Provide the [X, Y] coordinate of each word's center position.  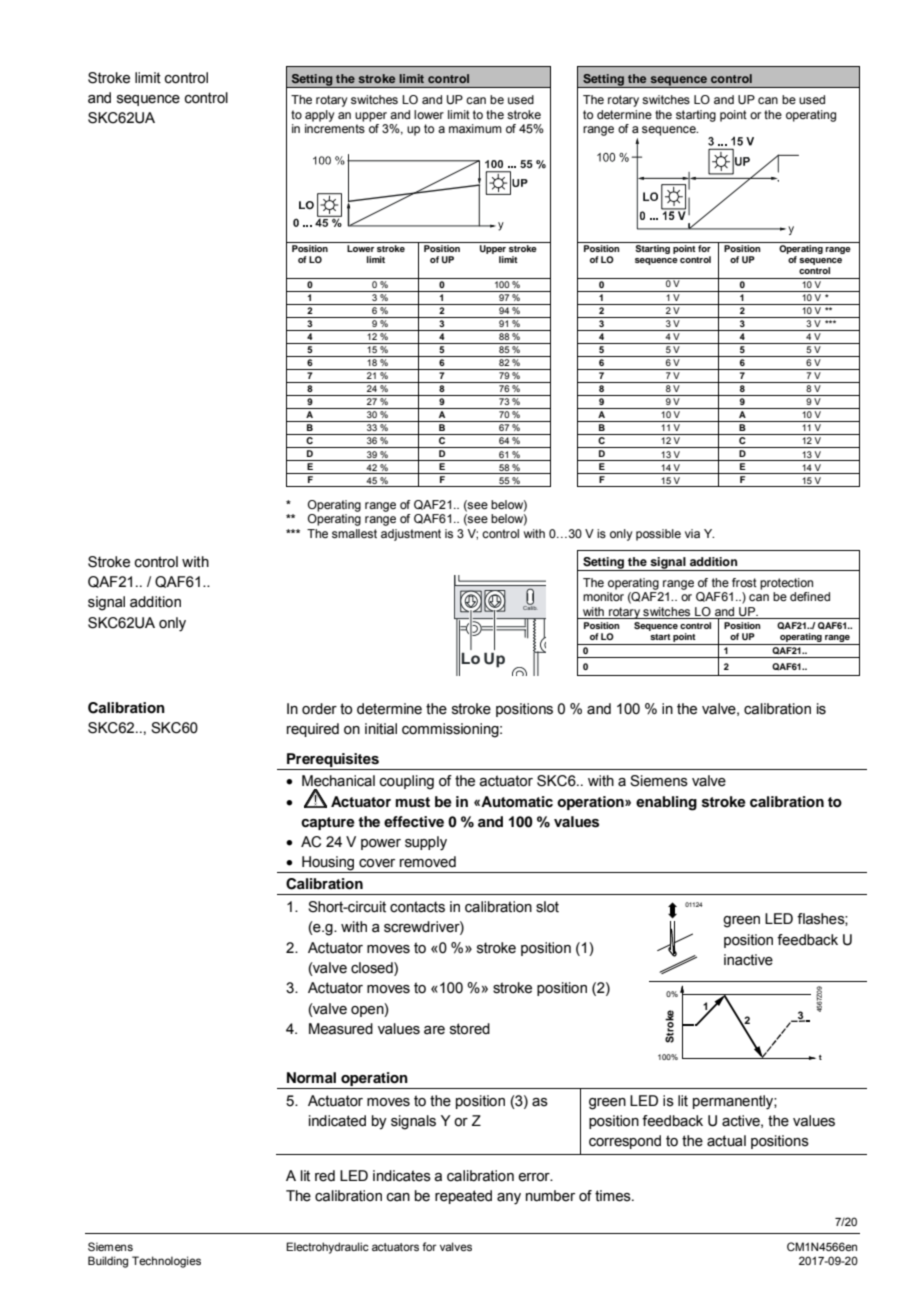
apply [319, 116]
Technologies [166, 1262]
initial [381, 729]
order [319, 709]
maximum [475, 128]
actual [726, 1141]
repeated [463, 1197]
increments [335, 128]
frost [744, 582]
